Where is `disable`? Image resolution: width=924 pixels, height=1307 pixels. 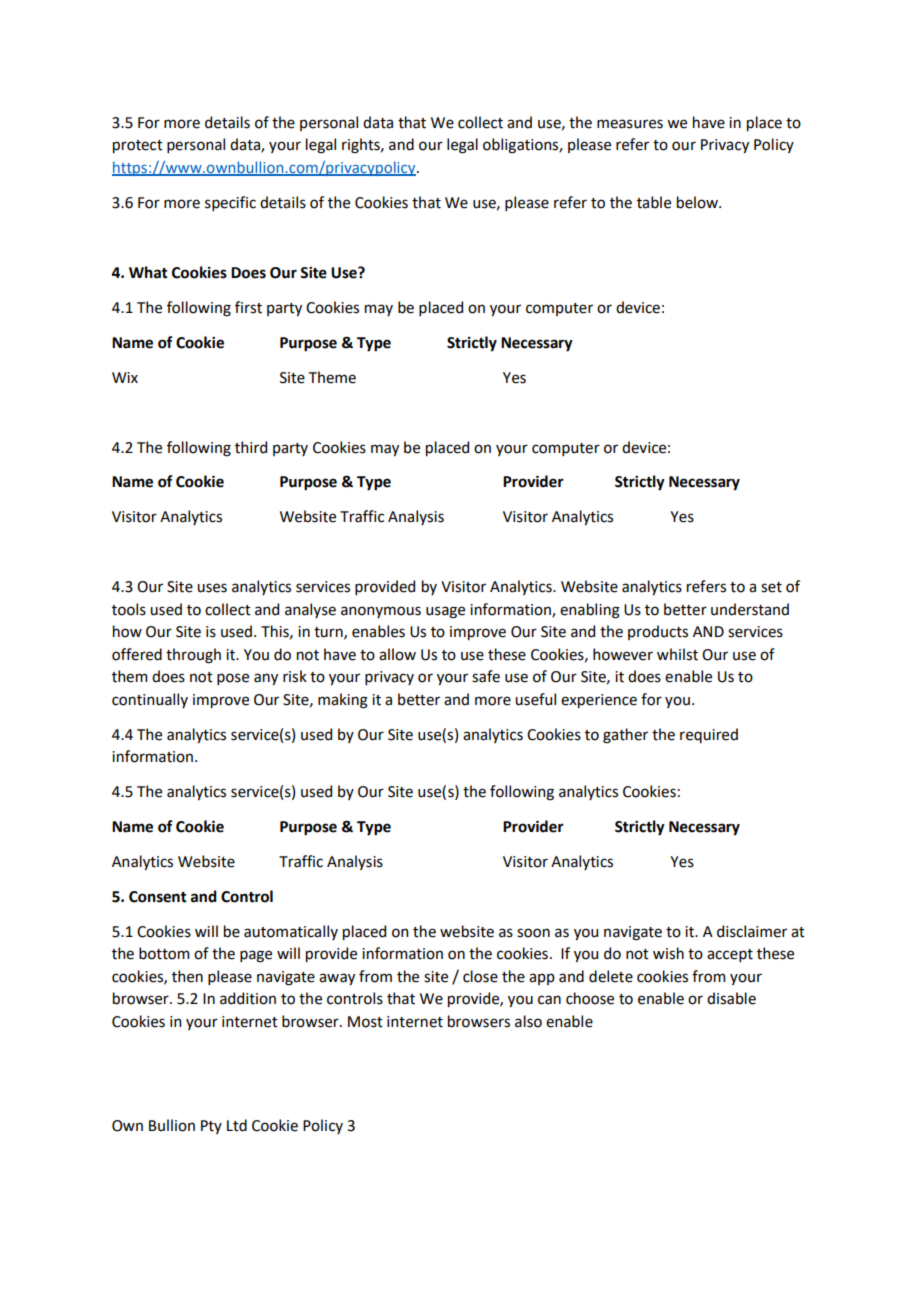 disable is located at coordinates (731, 998).
